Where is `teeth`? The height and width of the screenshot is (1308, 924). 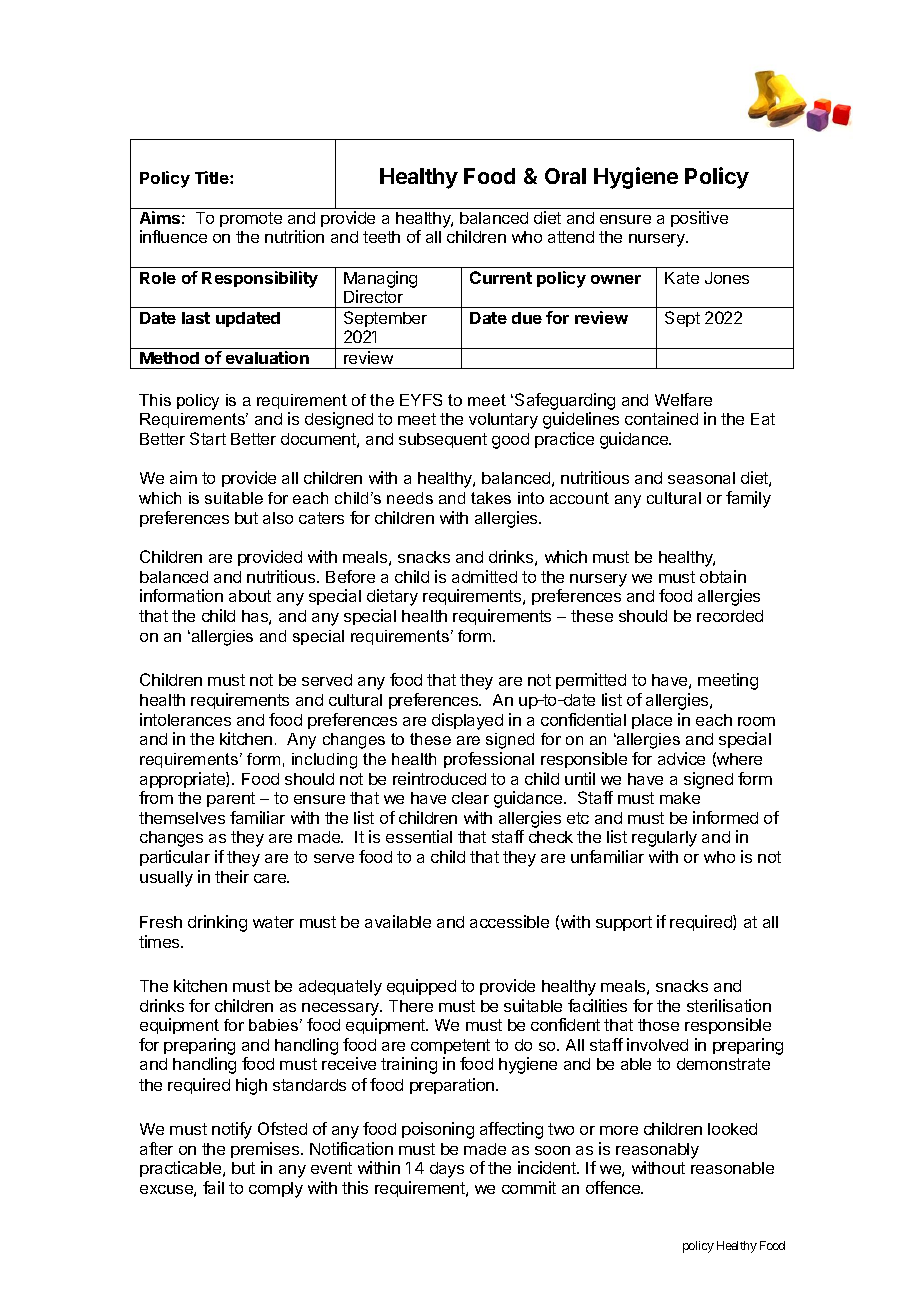 teeth is located at coordinates (381, 237).
